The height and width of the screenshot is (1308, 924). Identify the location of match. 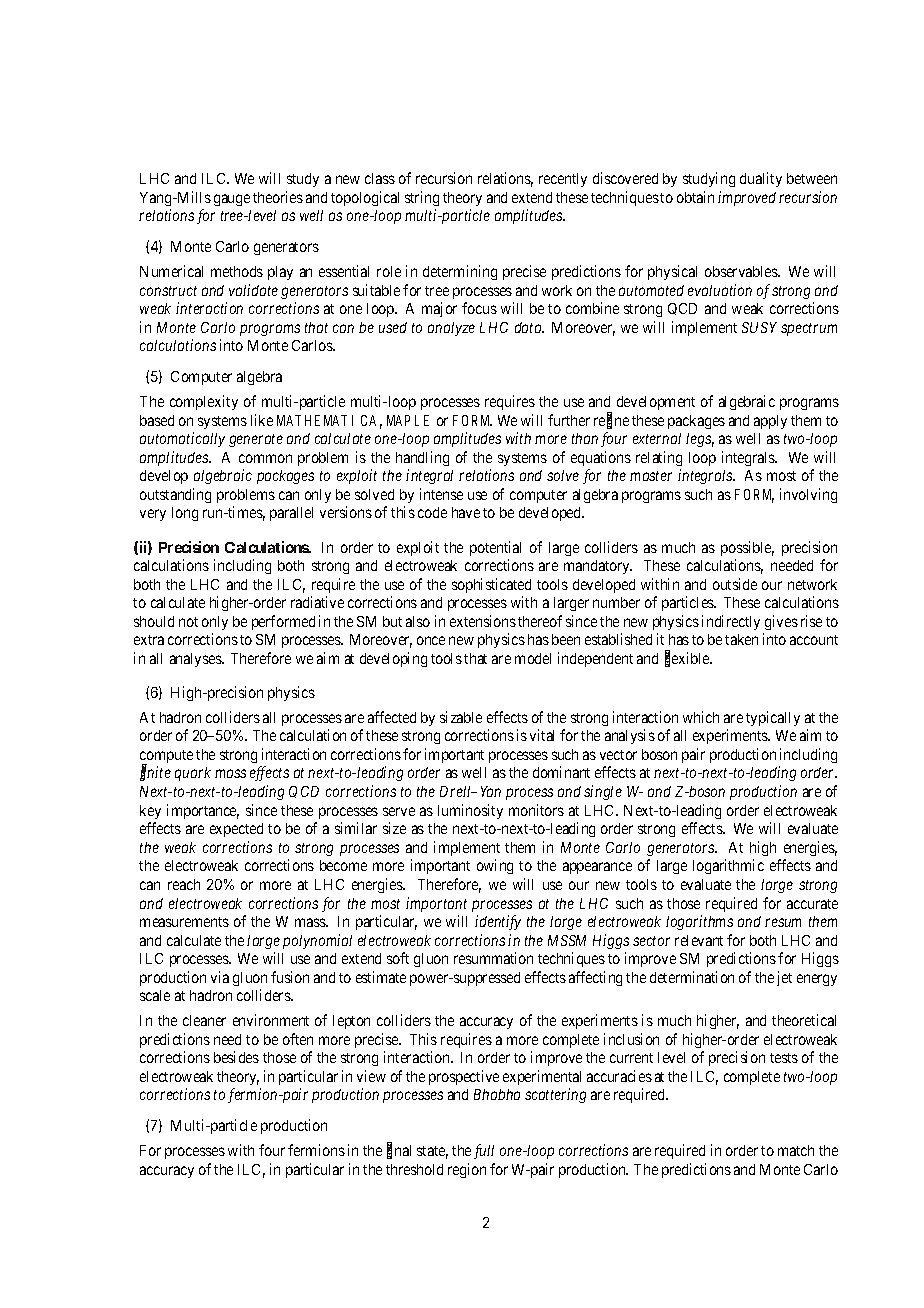
(796, 1150).
